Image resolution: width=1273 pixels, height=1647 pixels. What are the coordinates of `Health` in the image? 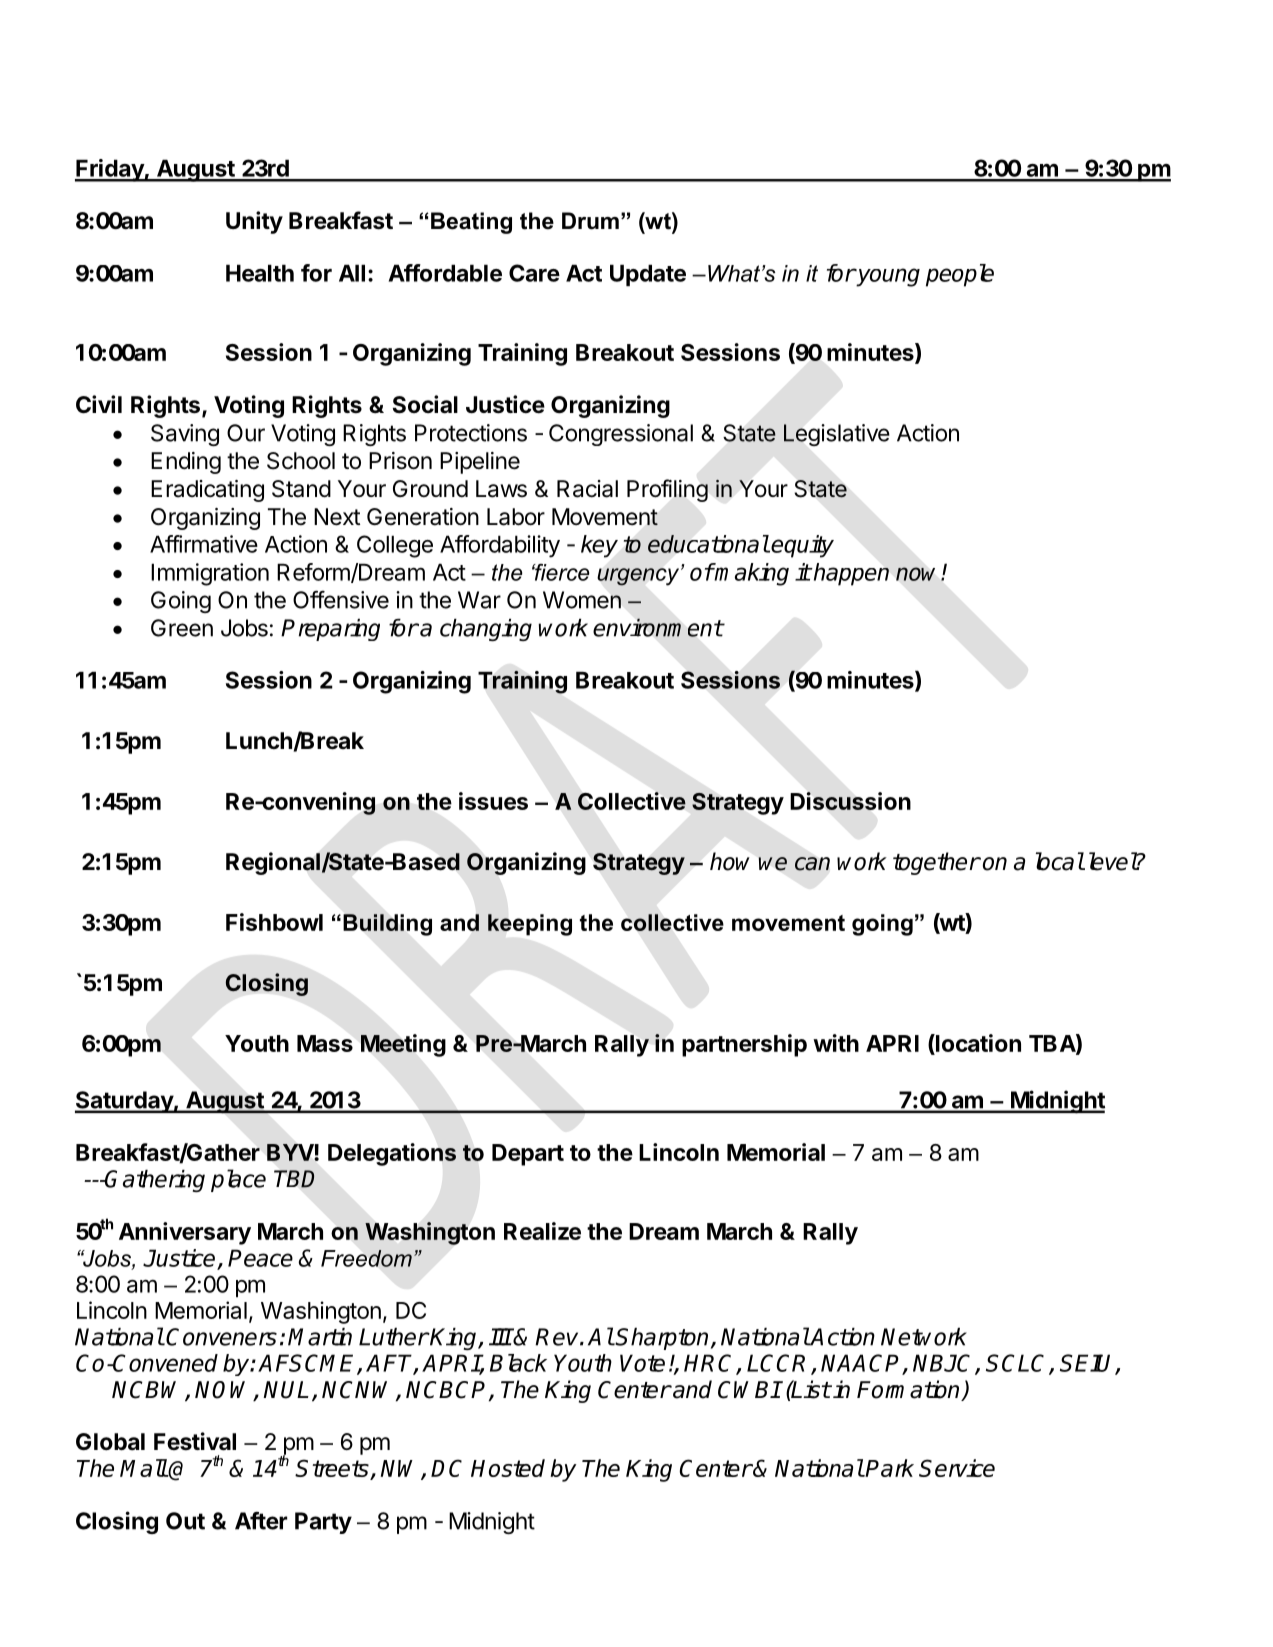 It's located at (260, 273).
